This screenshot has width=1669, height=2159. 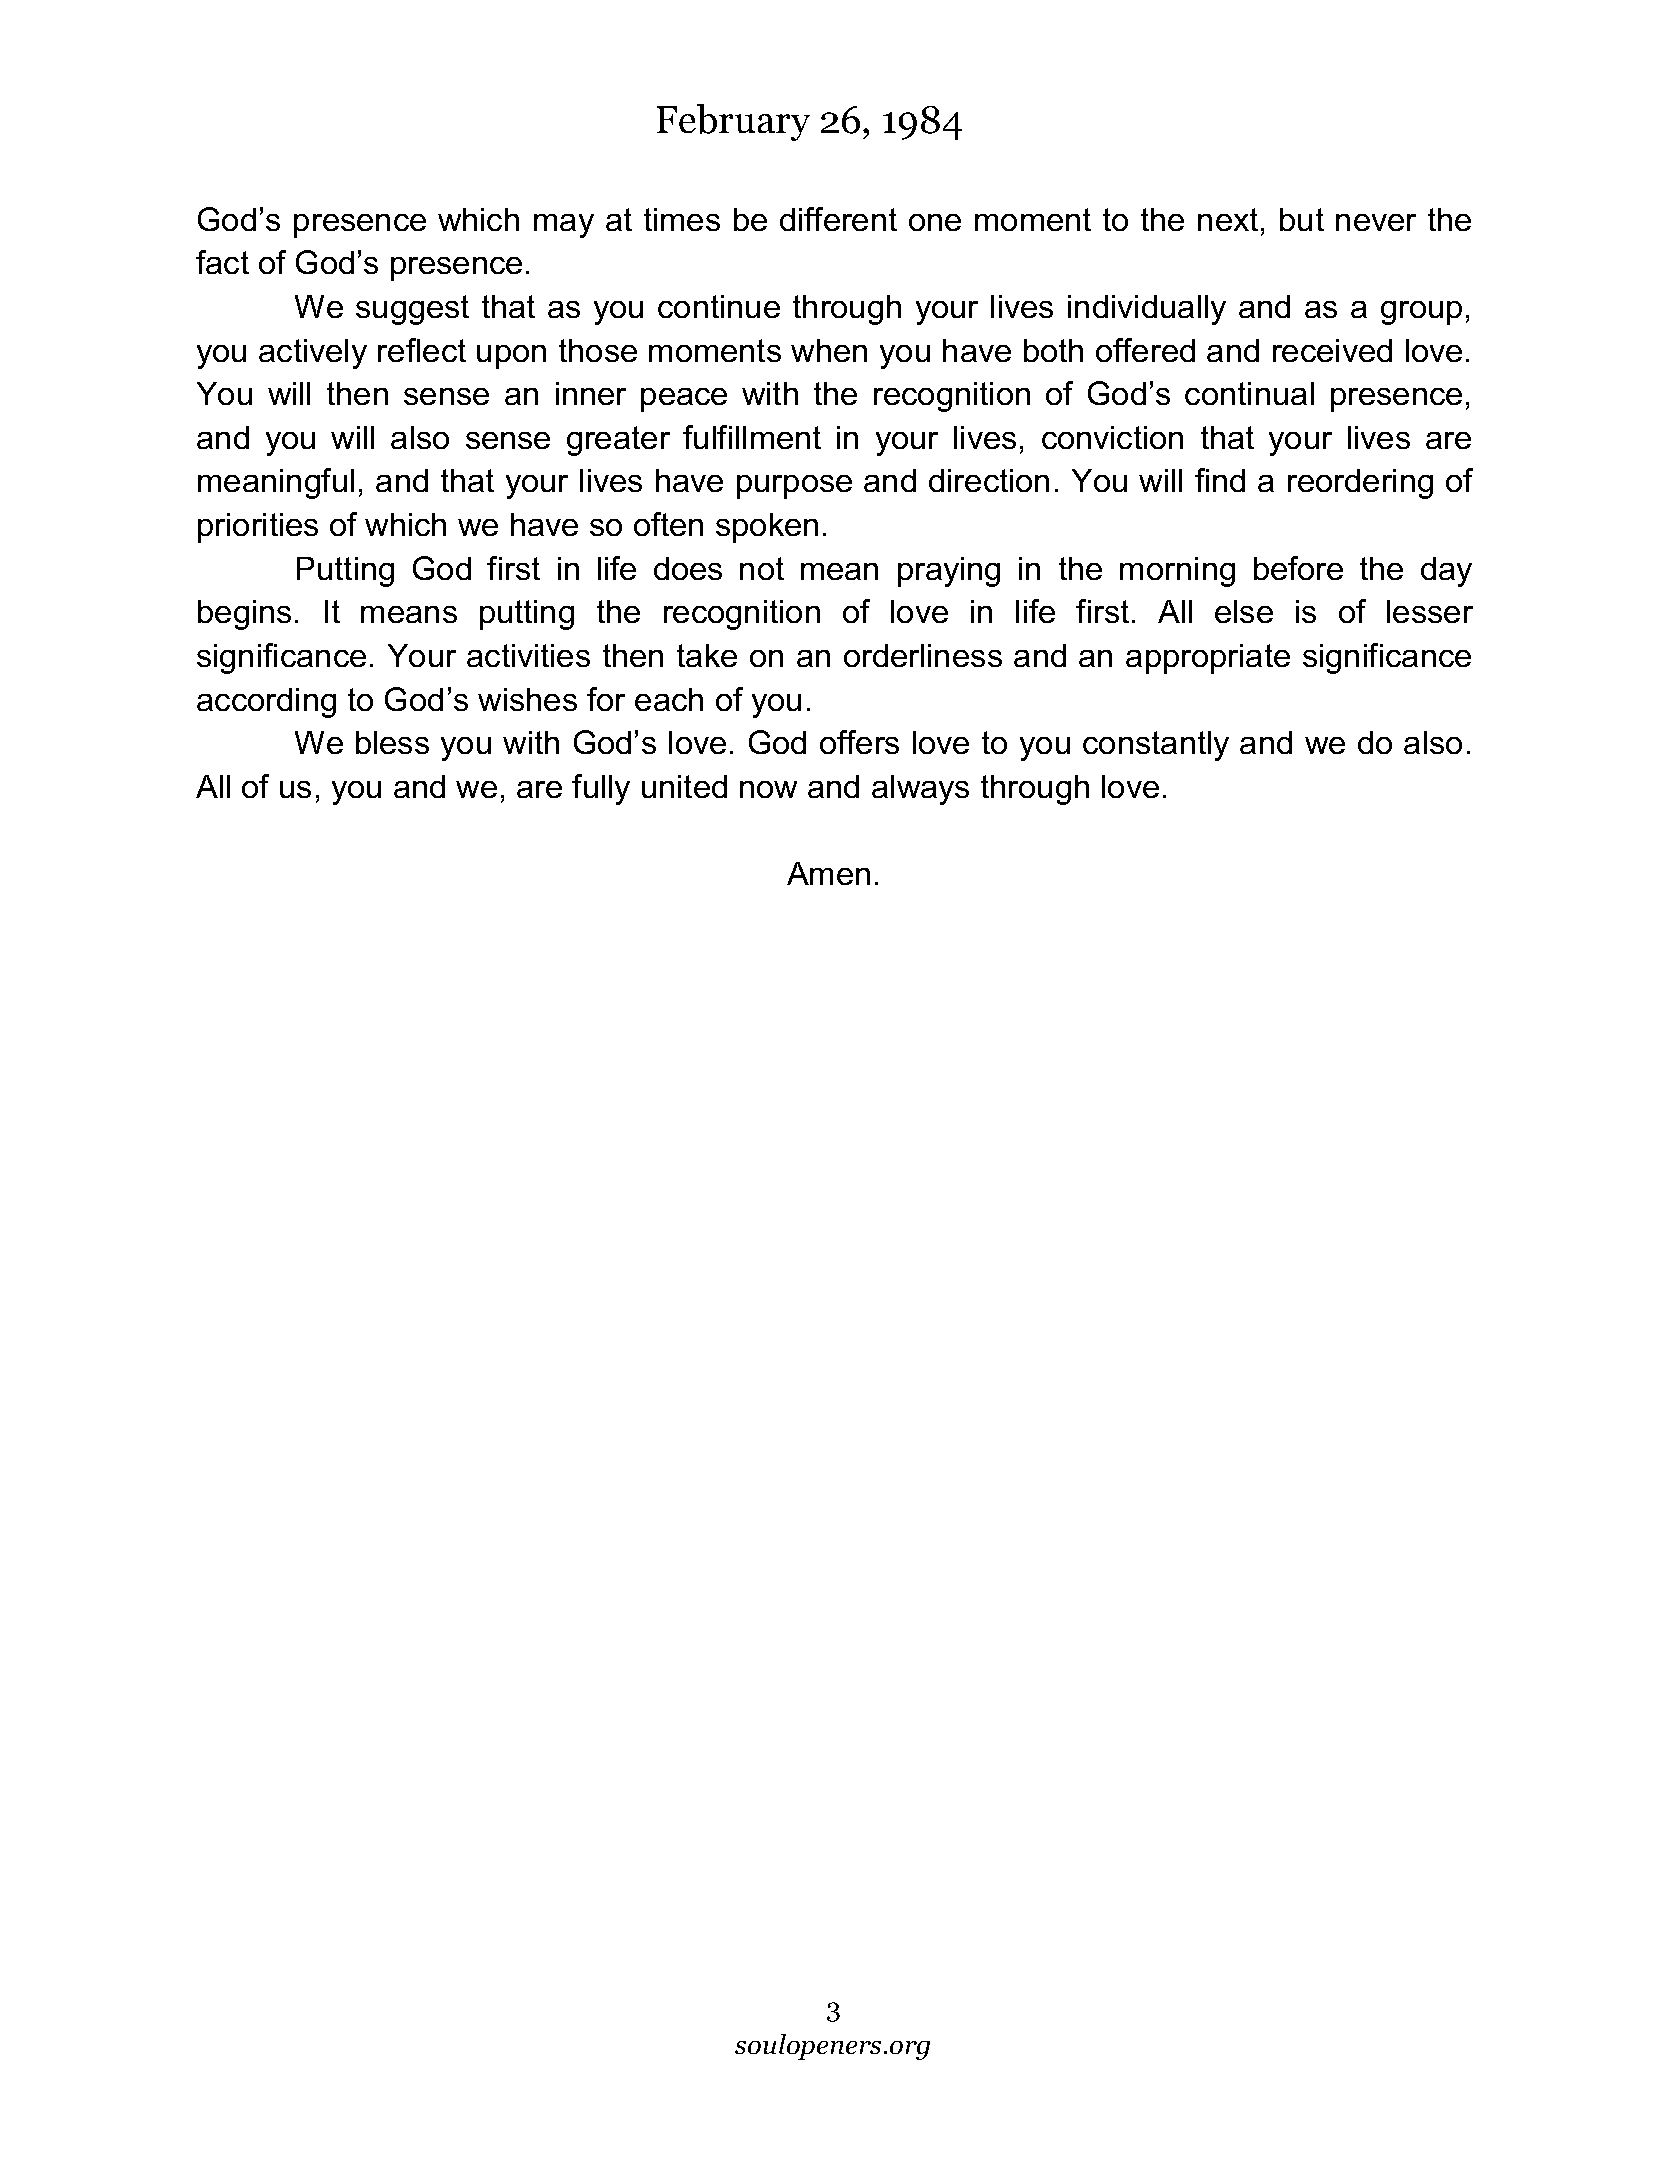 I want to click on fully, so click(x=601, y=789).
